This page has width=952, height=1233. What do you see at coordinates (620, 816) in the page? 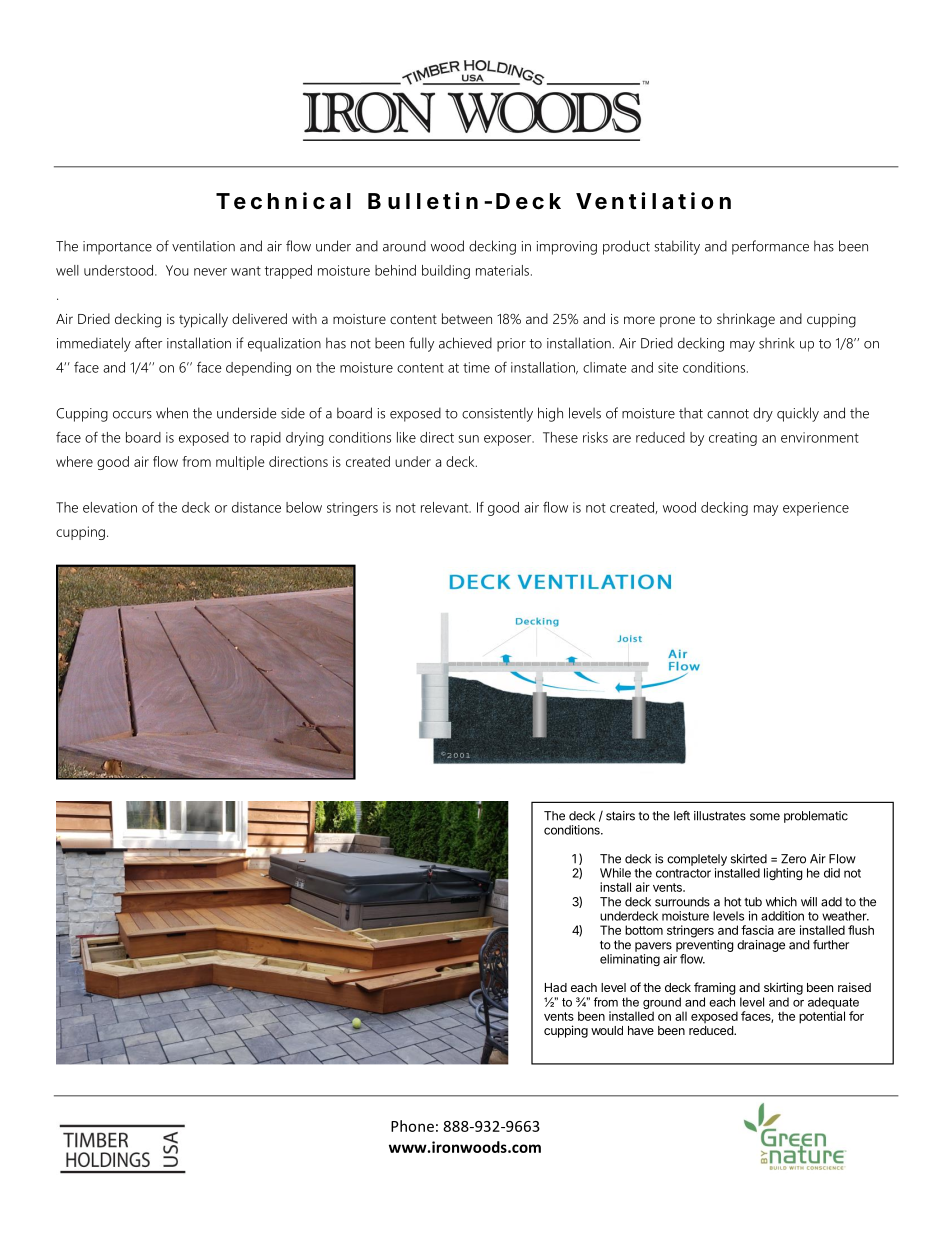
I see `stairs` at bounding box center [620, 816].
